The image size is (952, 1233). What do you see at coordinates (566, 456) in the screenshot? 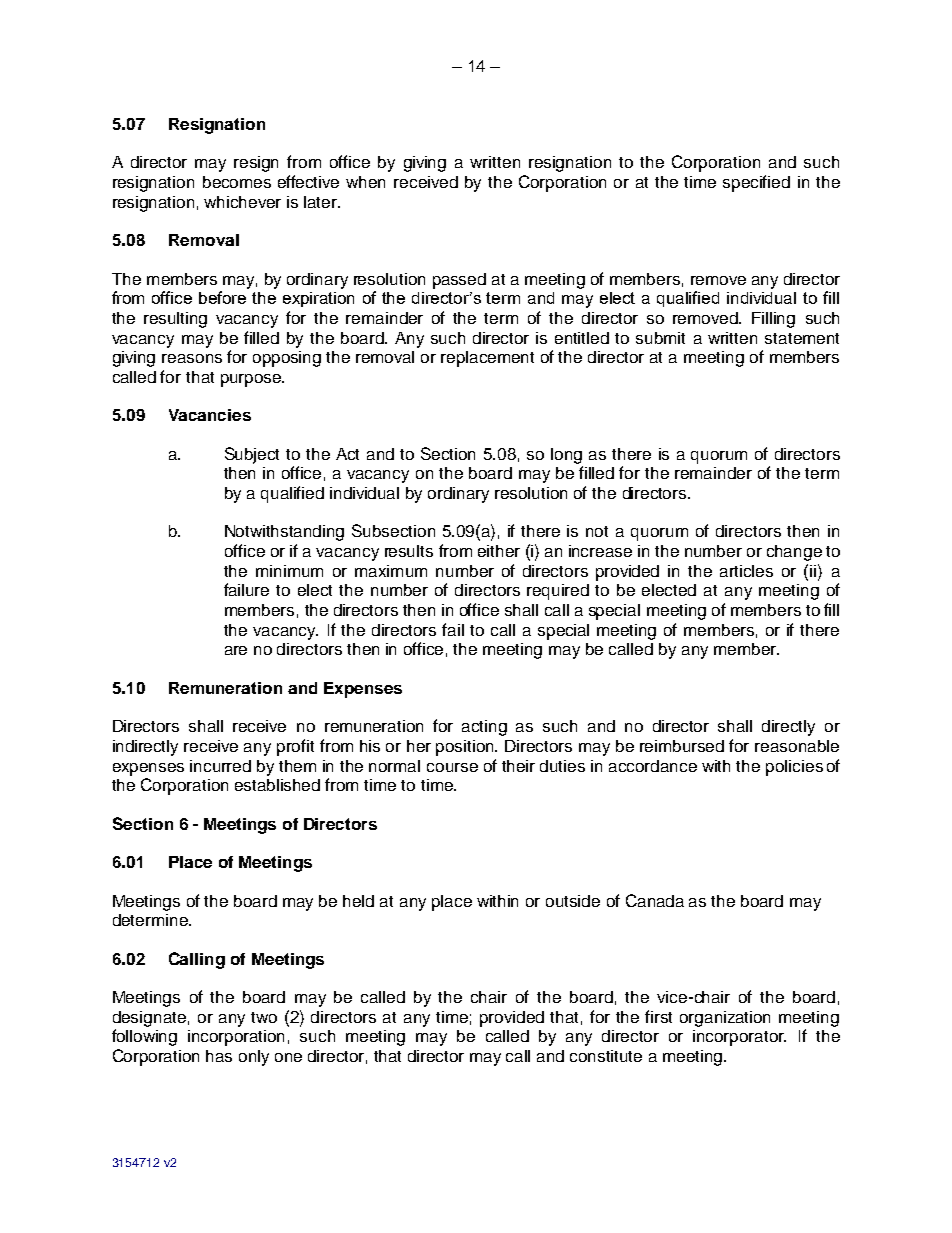
I see `long` at bounding box center [566, 456].
